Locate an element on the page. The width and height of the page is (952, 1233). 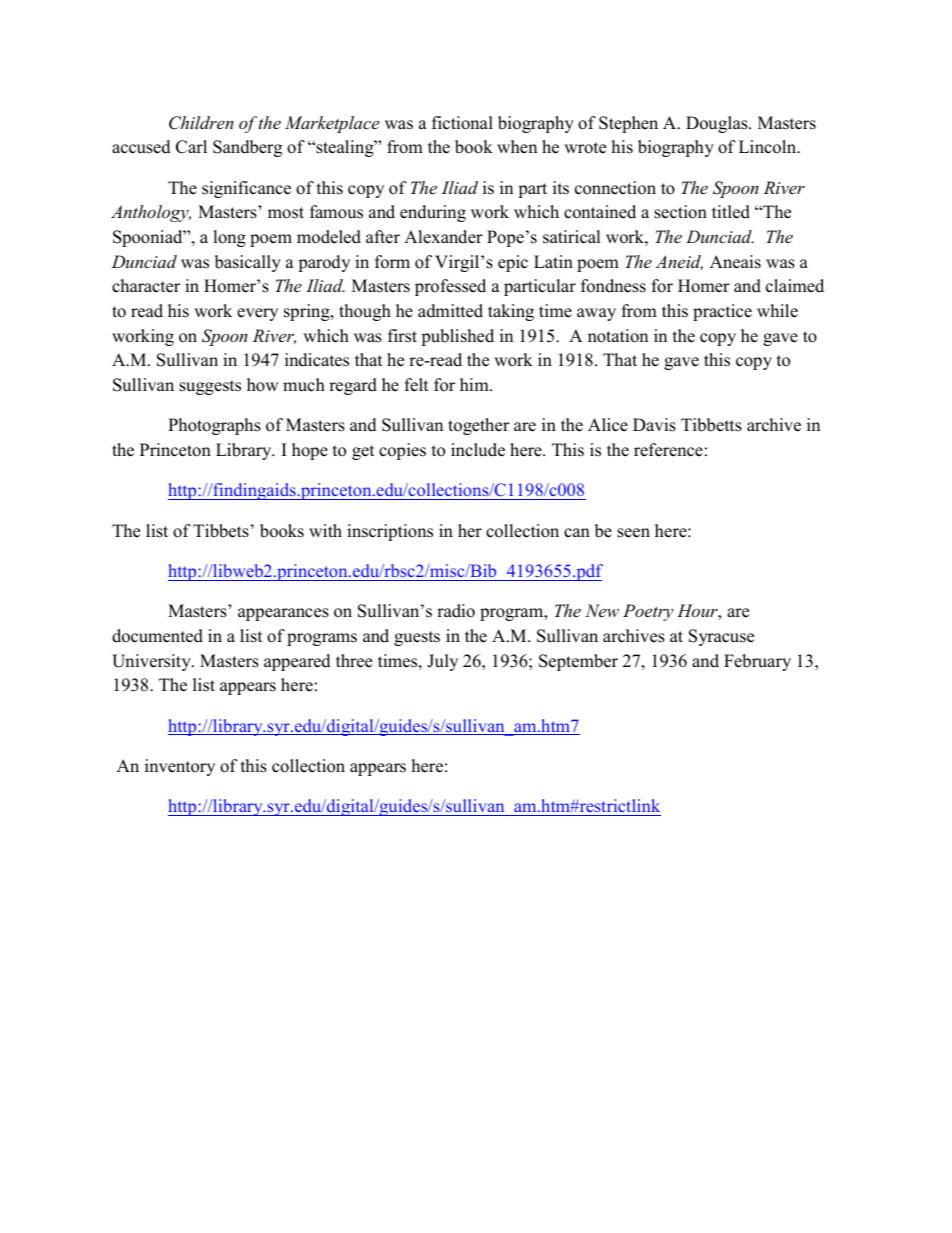
seen is located at coordinates (633, 533).
